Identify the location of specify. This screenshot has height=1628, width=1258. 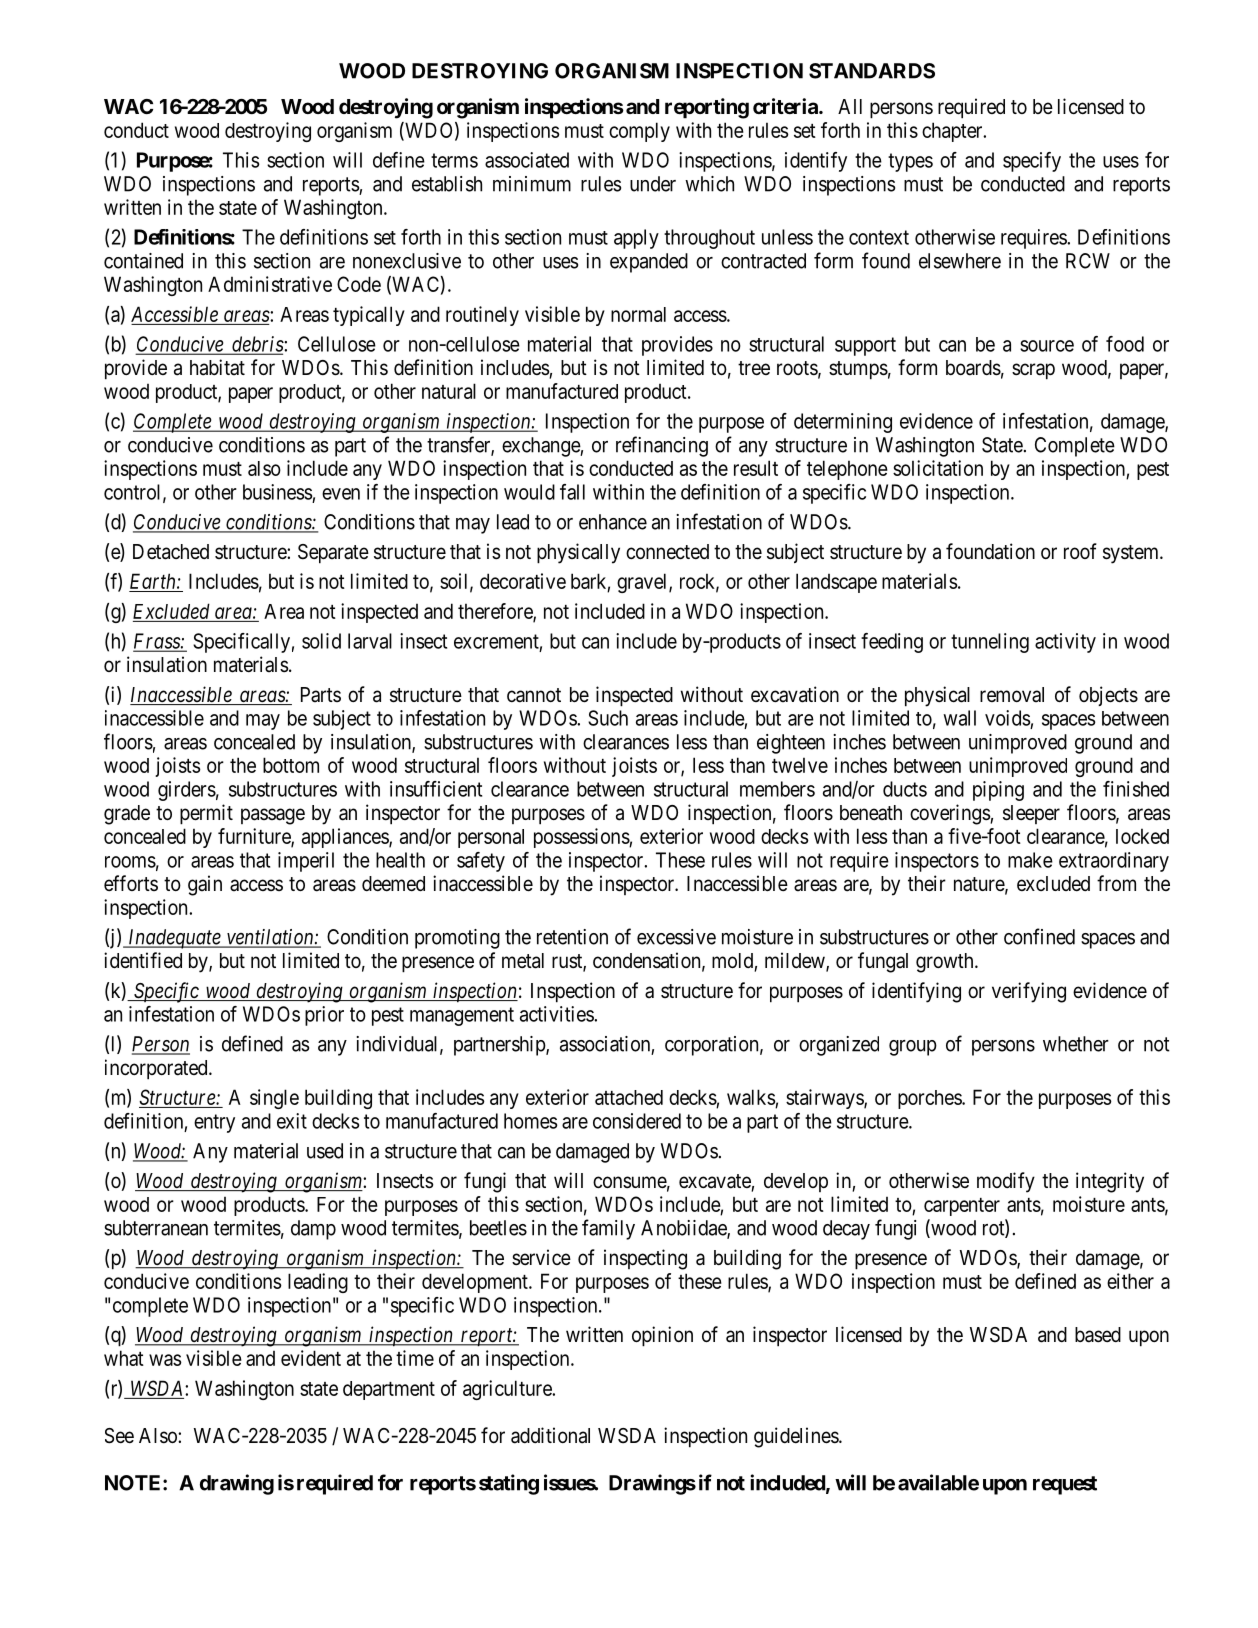
(1032, 162).
